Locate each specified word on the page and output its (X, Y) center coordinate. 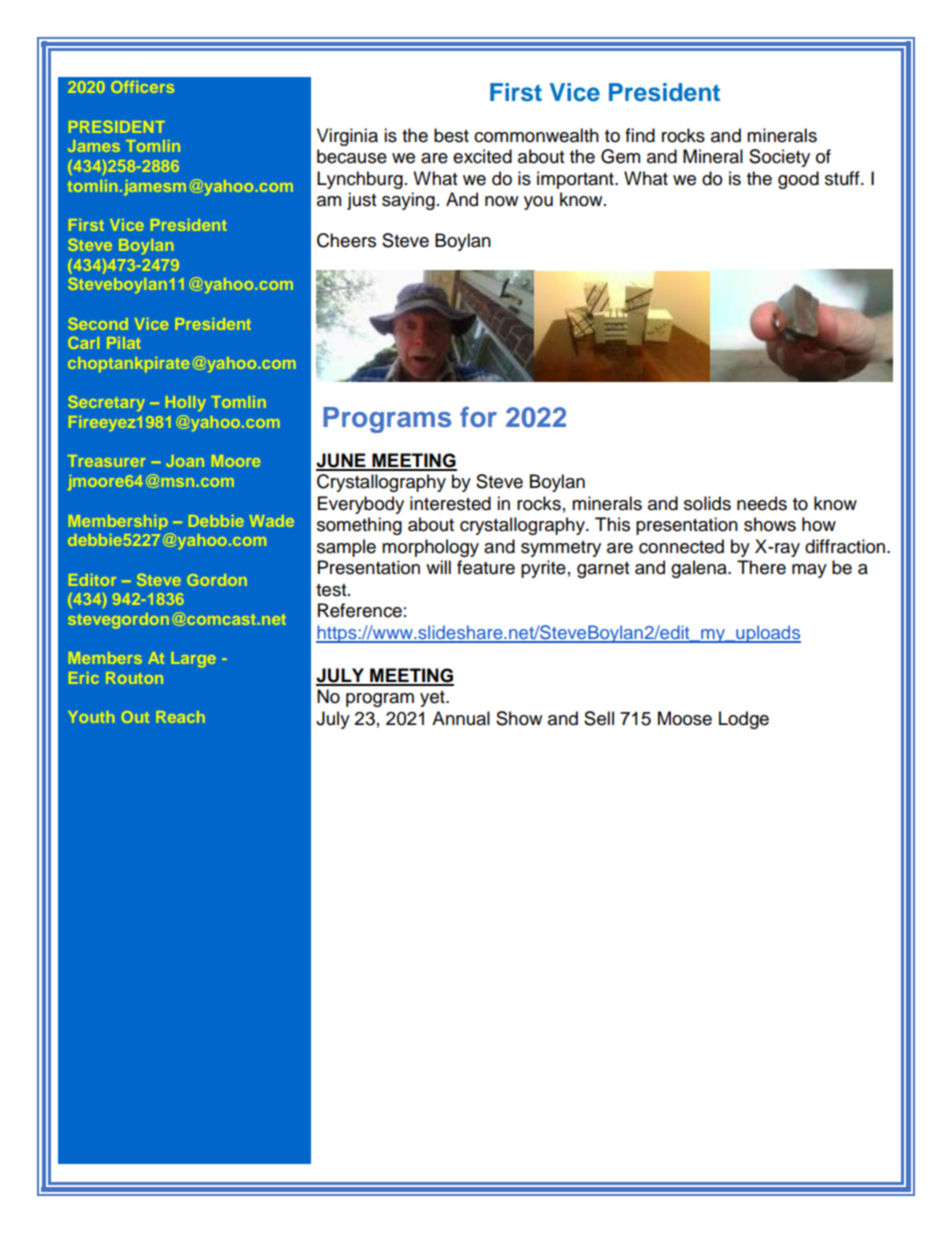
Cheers (346, 240)
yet (433, 699)
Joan (185, 461)
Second (98, 324)
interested (450, 503)
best (451, 135)
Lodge (744, 720)
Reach (181, 717)
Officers (143, 87)
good (798, 180)
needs (762, 503)
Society (779, 158)
